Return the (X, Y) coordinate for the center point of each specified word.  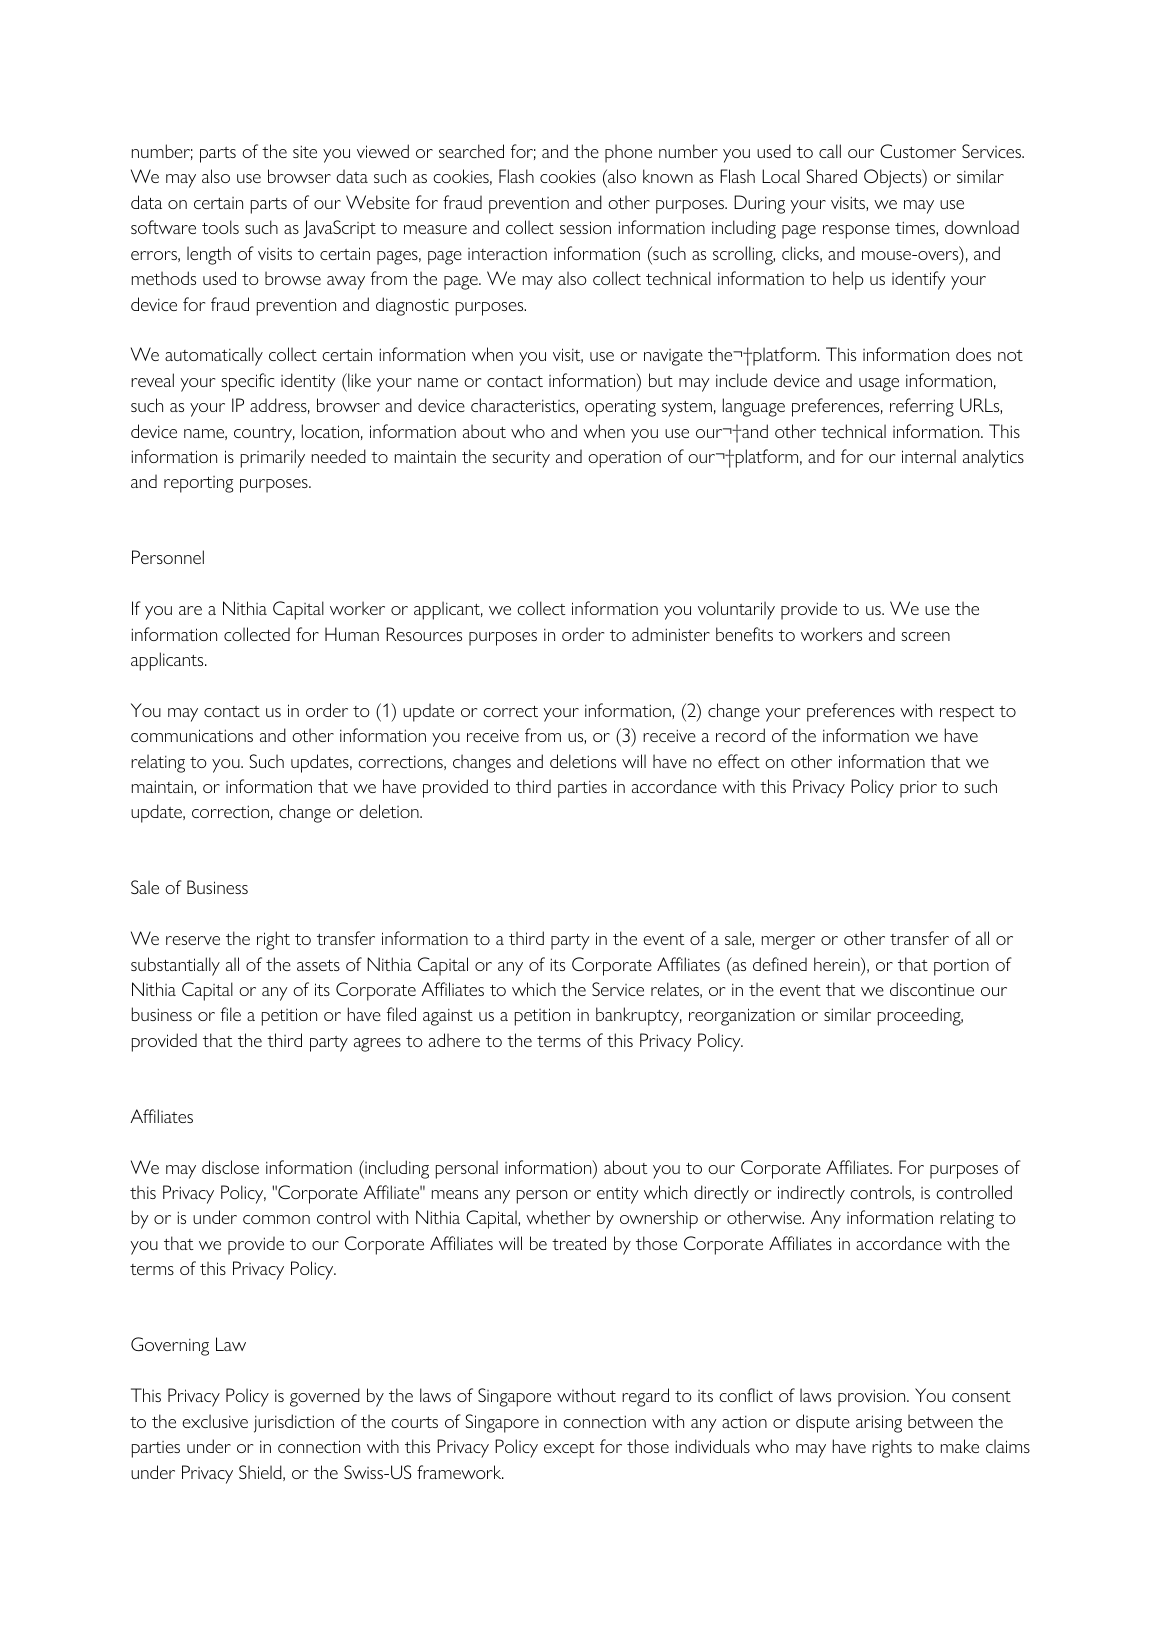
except (569, 1450)
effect (739, 761)
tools (220, 227)
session (585, 227)
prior (918, 789)
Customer (918, 151)
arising (879, 1424)
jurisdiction (294, 1423)
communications (192, 735)
